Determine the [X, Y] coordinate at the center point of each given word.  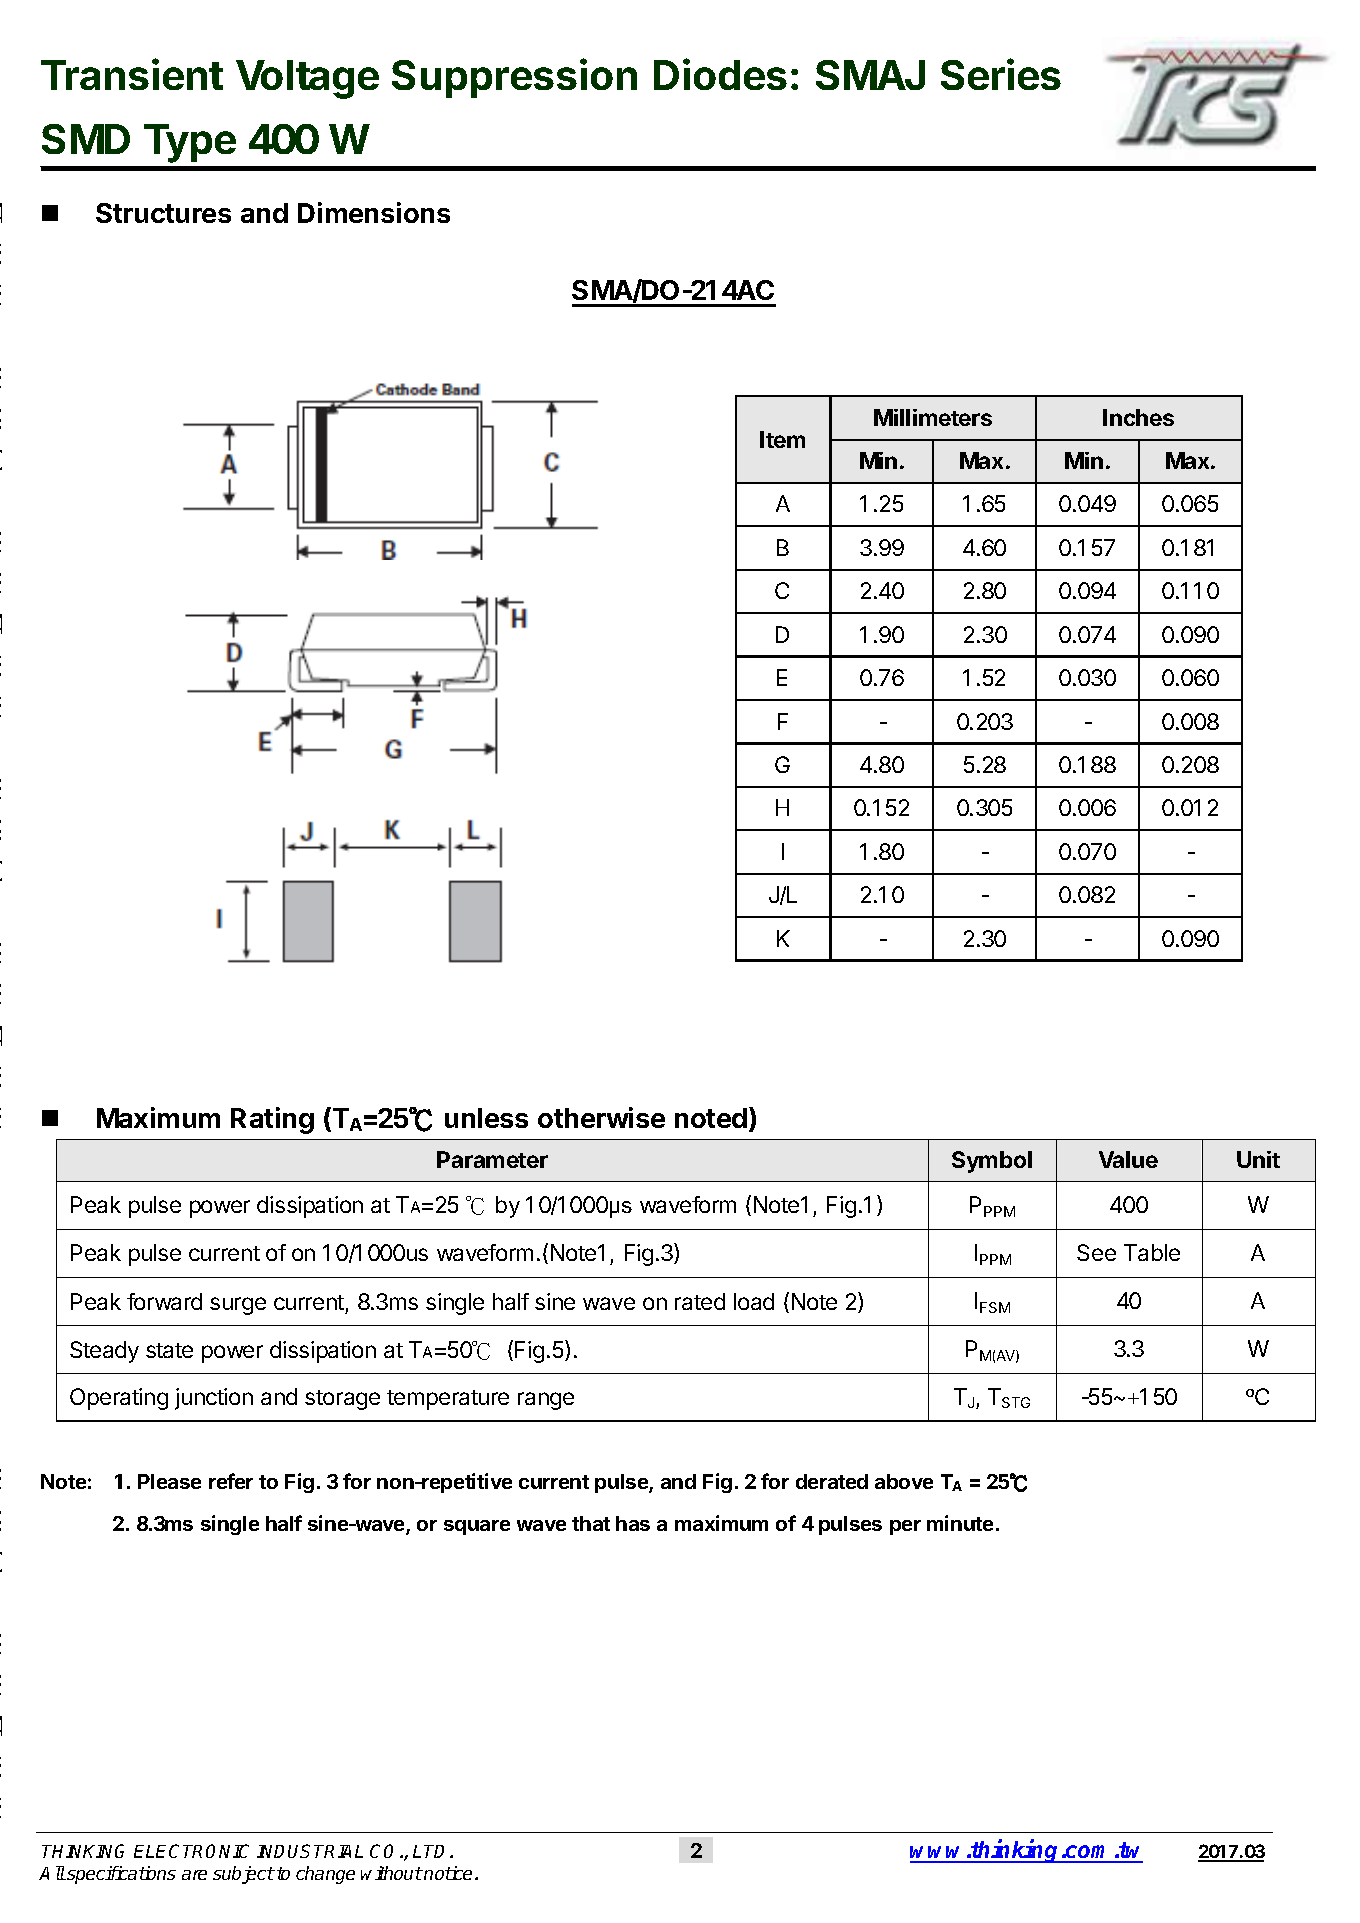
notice [448, 1873]
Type [190, 143]
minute [960, 1523]
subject [244, 1875]
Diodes [720, 74]
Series [1001, 74]
